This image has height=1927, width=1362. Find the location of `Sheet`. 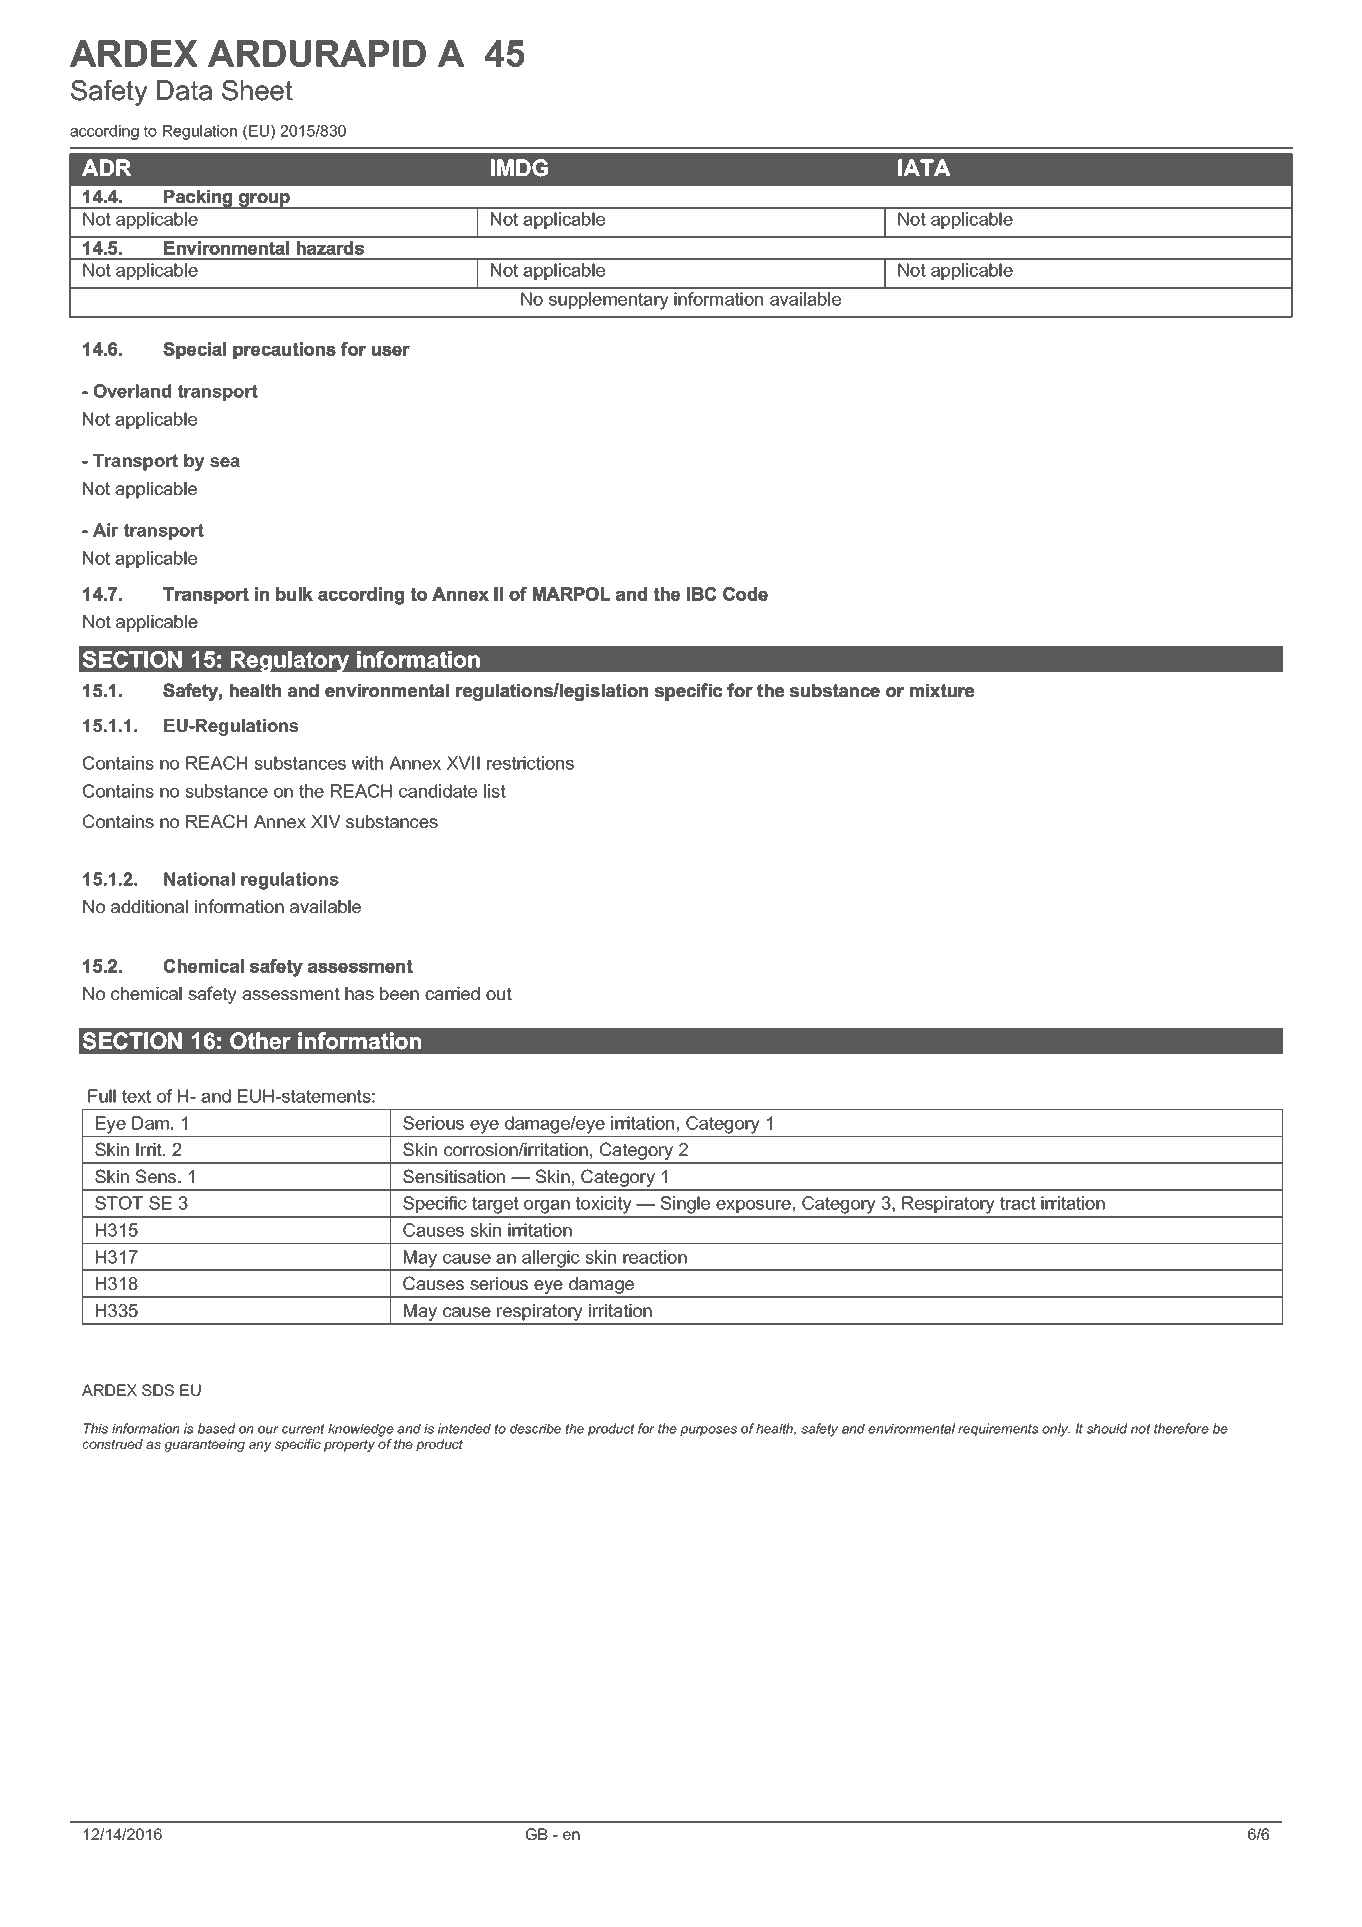

Sheet is located at coordinates (257, 90).
